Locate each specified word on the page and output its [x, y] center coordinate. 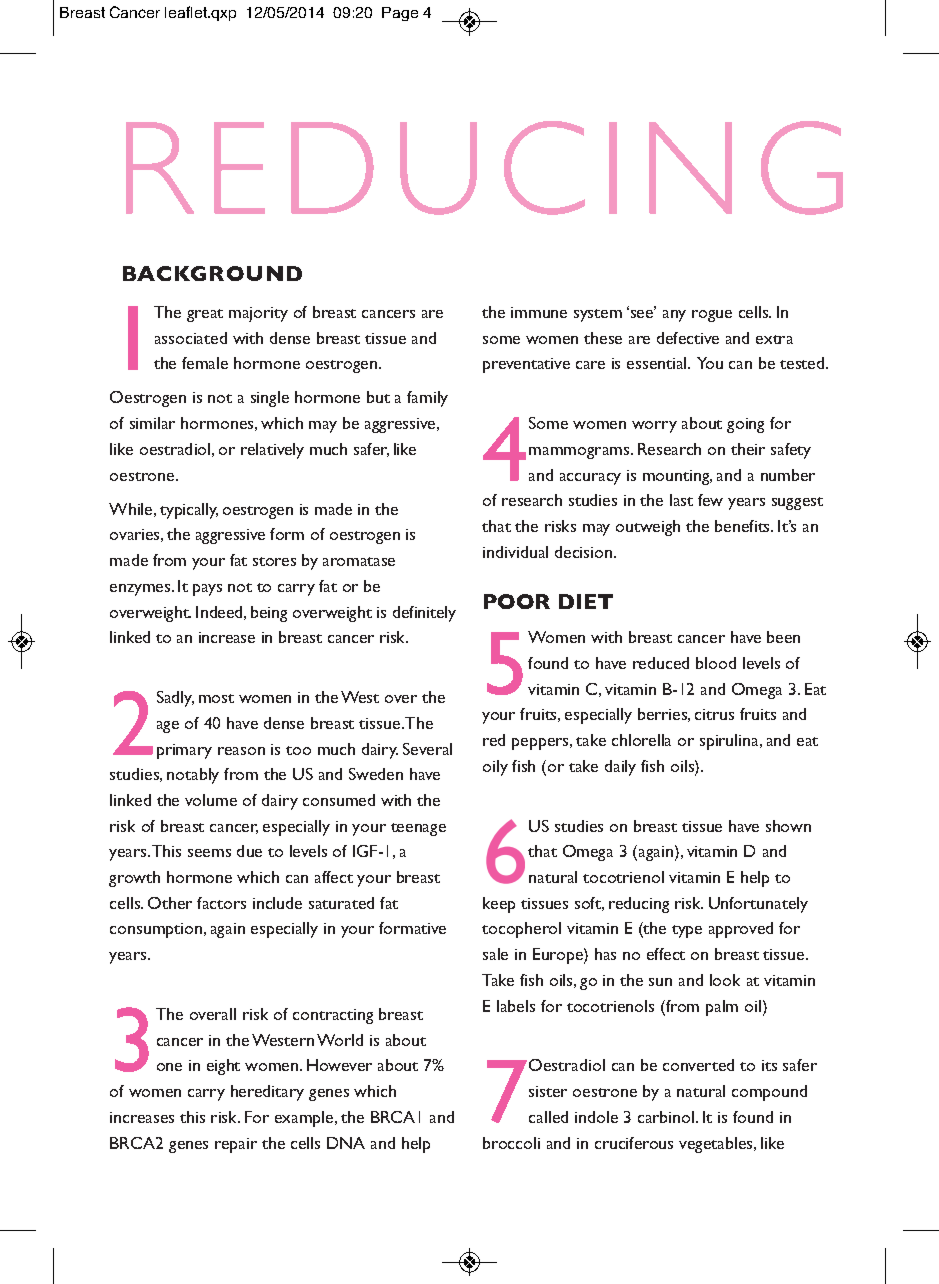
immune [539, 312]
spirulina [730, 742]
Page [400, 14]
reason [241, 751]
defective [688, 338]
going [745, 425]
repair [236, 1145]
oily [495, 768]
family [427, 399]
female [205, 363]
